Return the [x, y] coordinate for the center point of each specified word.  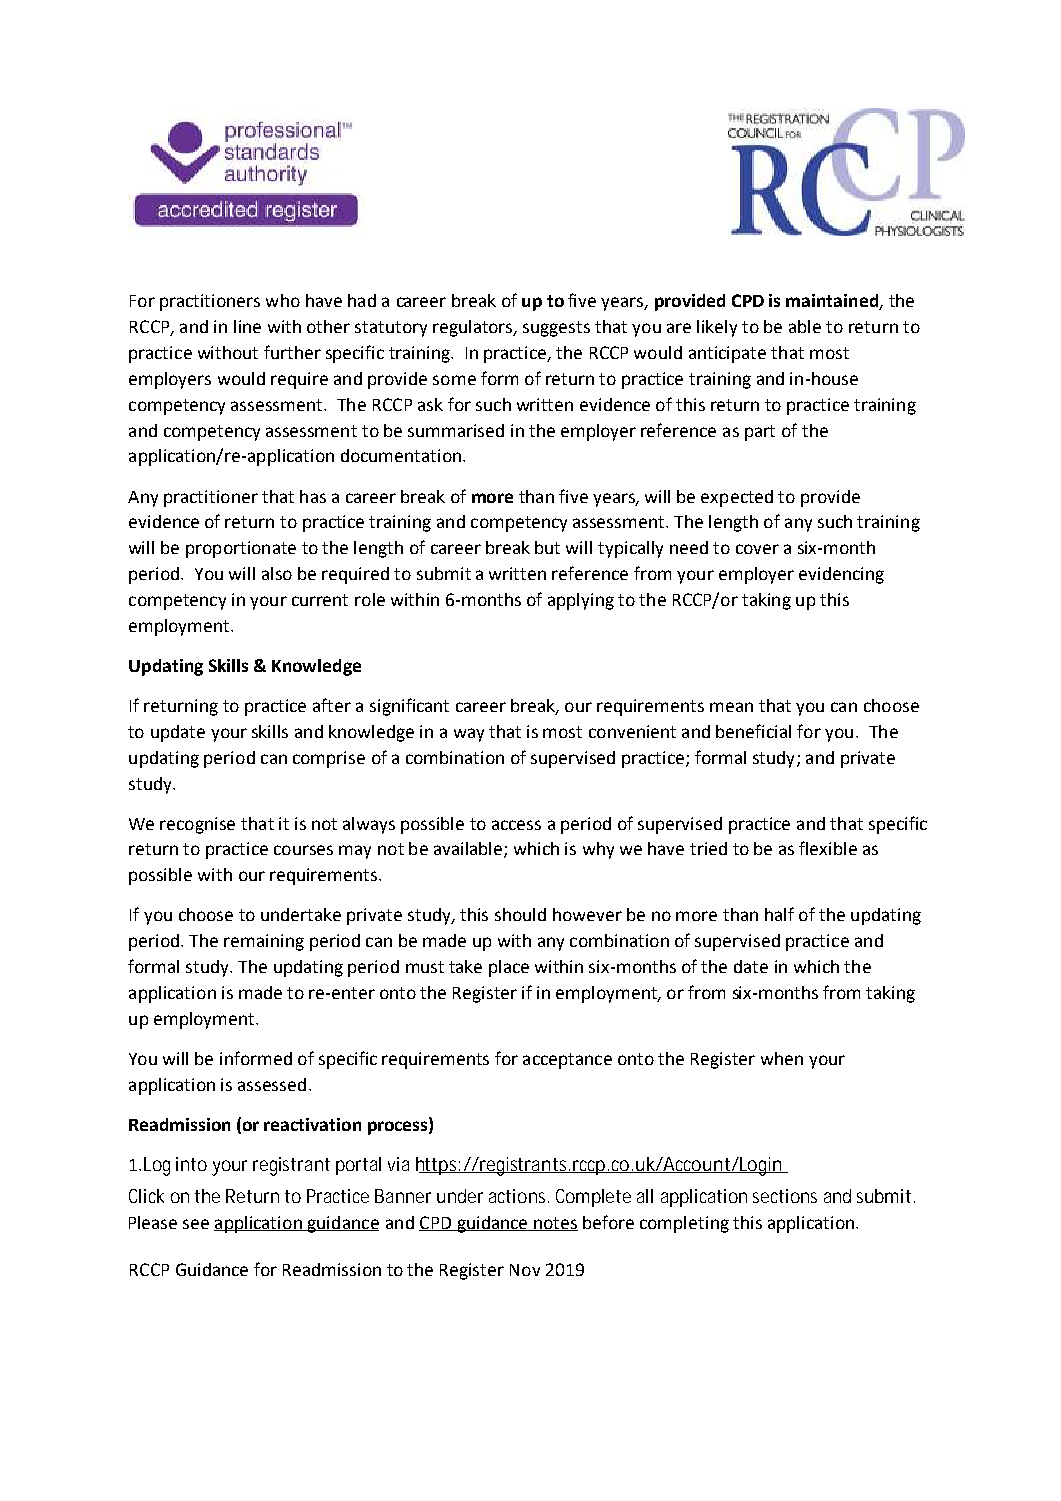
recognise [197, 825]
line [247, 326]
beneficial [753, 731]
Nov [525, 1270]
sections [785, 1196]
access [516, 825]
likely [717, 328]
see [196, 1224]
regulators [474, 328]
